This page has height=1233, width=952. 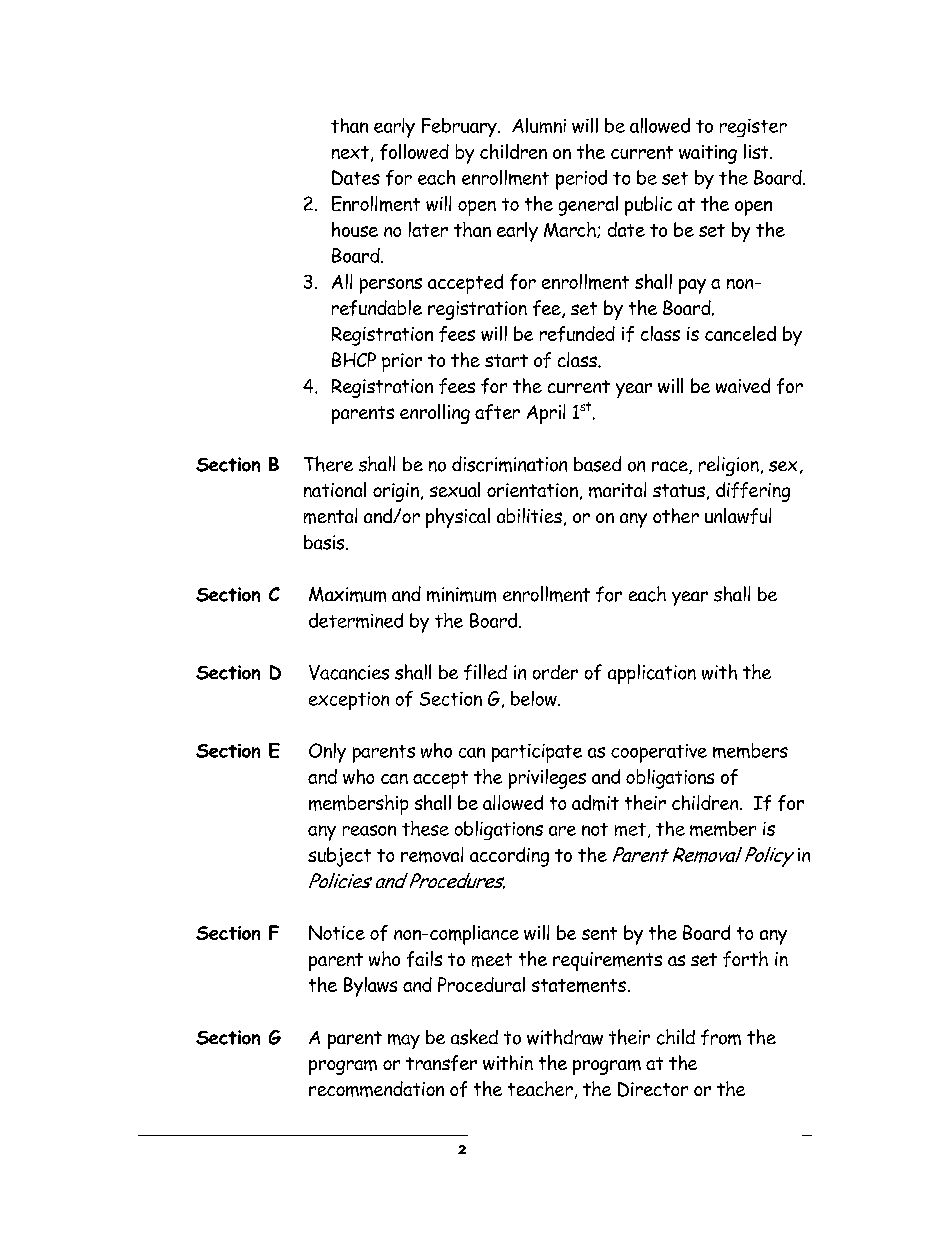 I want to click on cooperative, so click(x=659, y=753).
